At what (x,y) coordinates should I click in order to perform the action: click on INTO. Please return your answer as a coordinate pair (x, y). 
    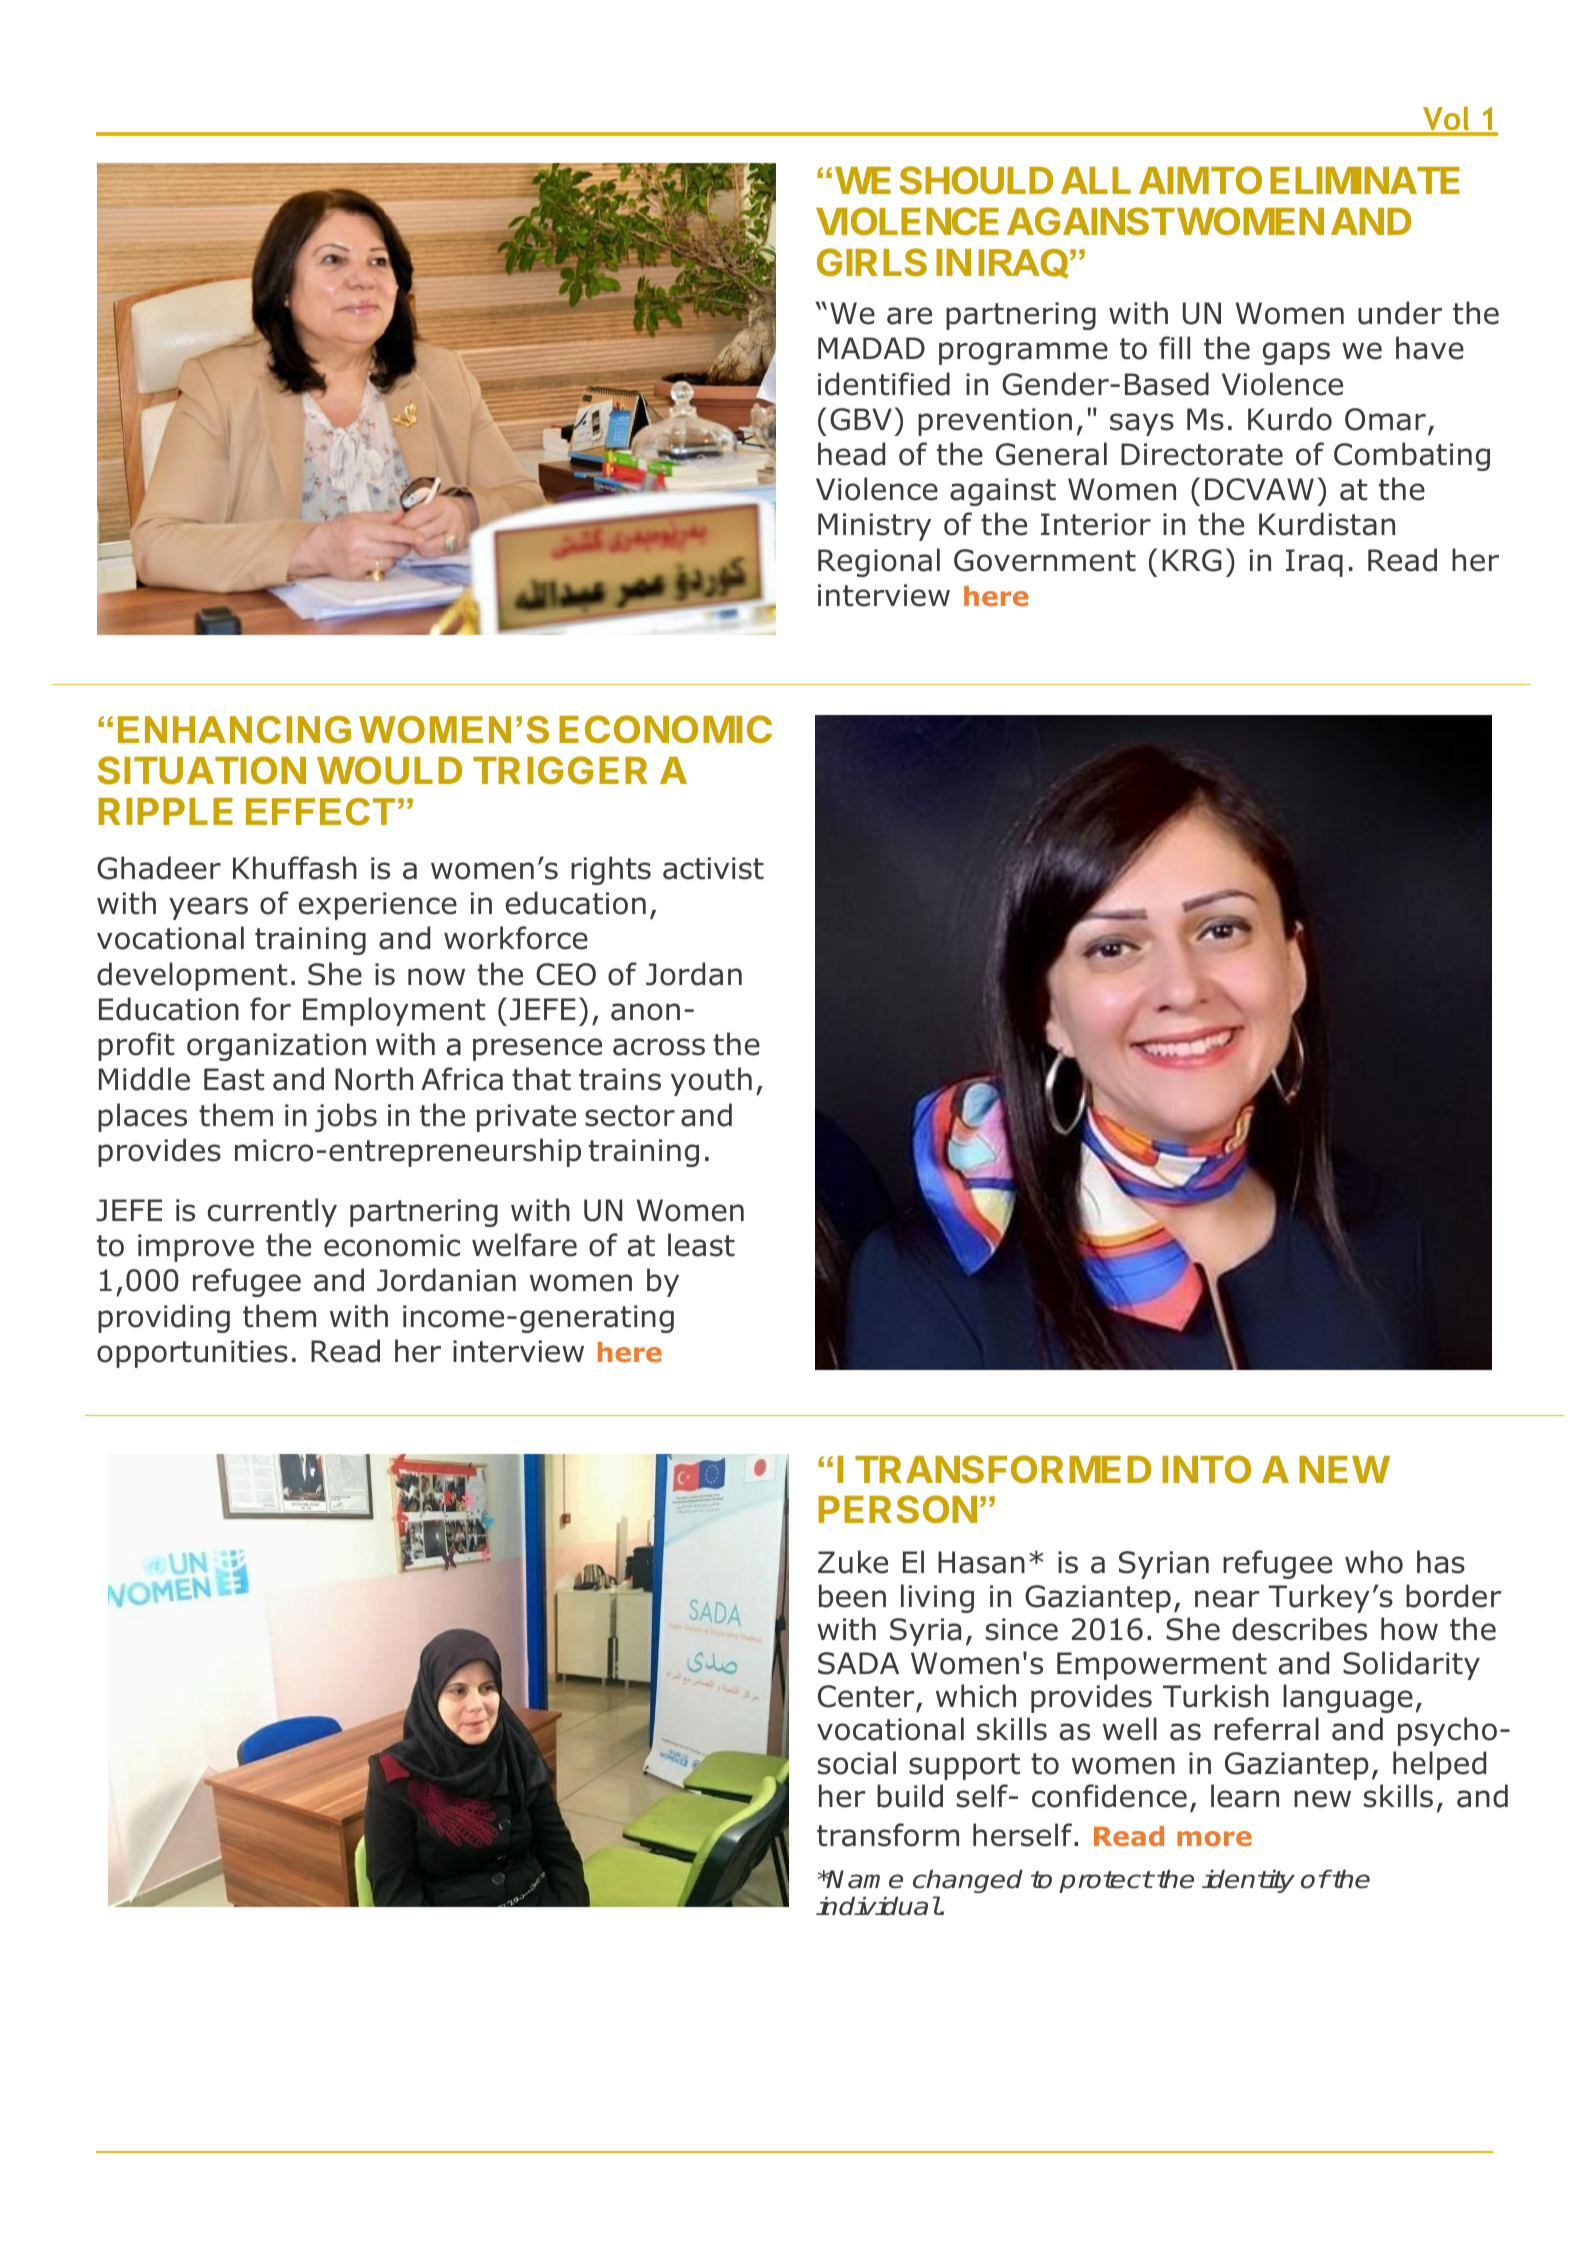
    Looking at the image, I should click on (1206, 1469).
